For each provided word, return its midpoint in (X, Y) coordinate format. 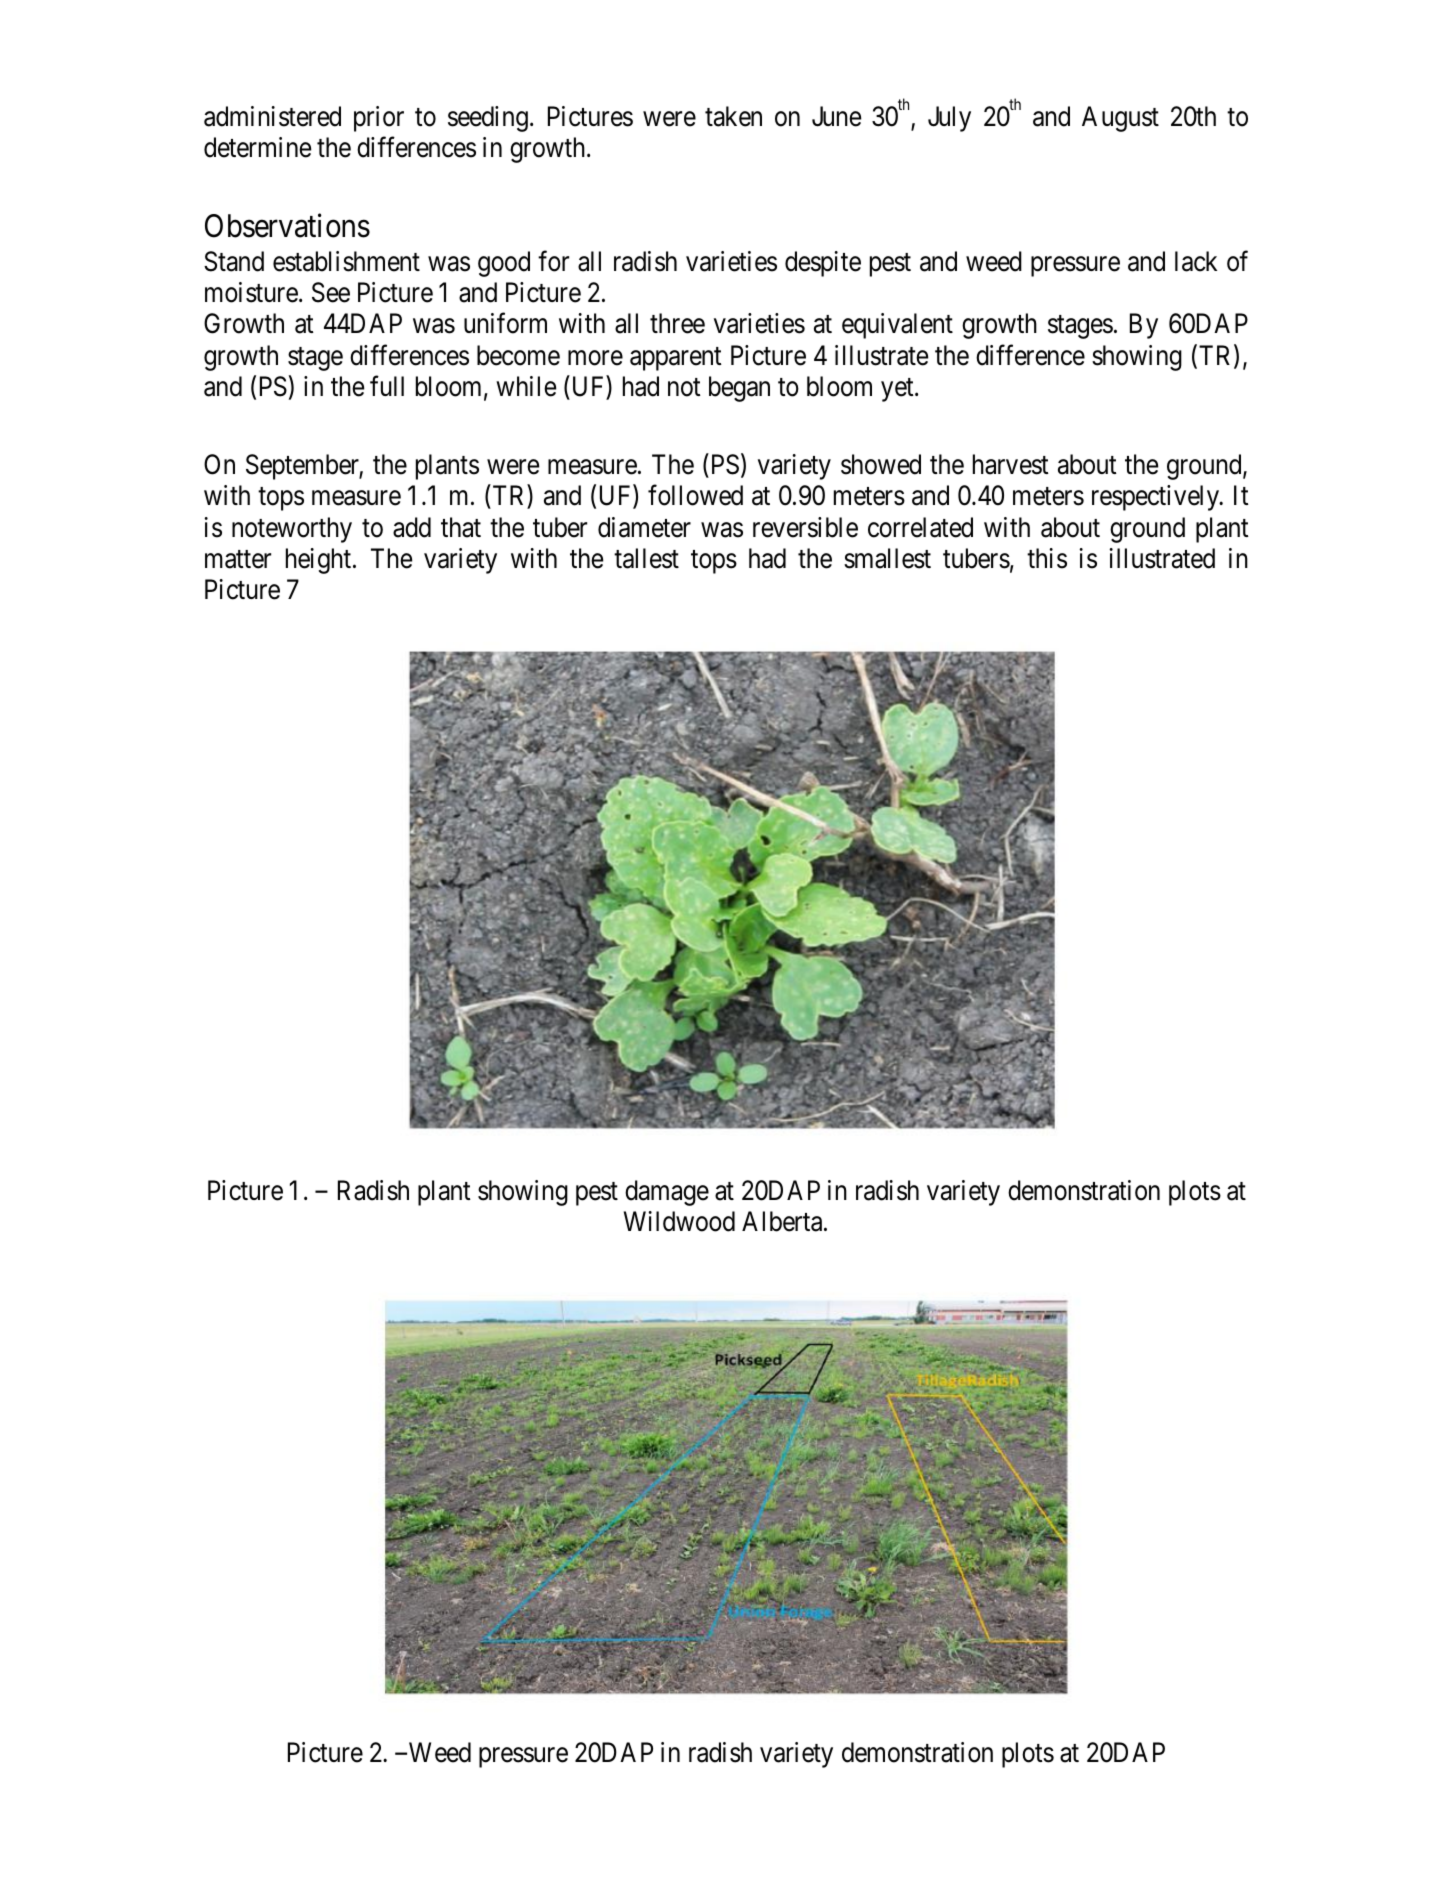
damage (667, 1193)
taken (733, 116)
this (1047, 558)
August (1120, 119)
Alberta (783, 1221)
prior (379, 119)
